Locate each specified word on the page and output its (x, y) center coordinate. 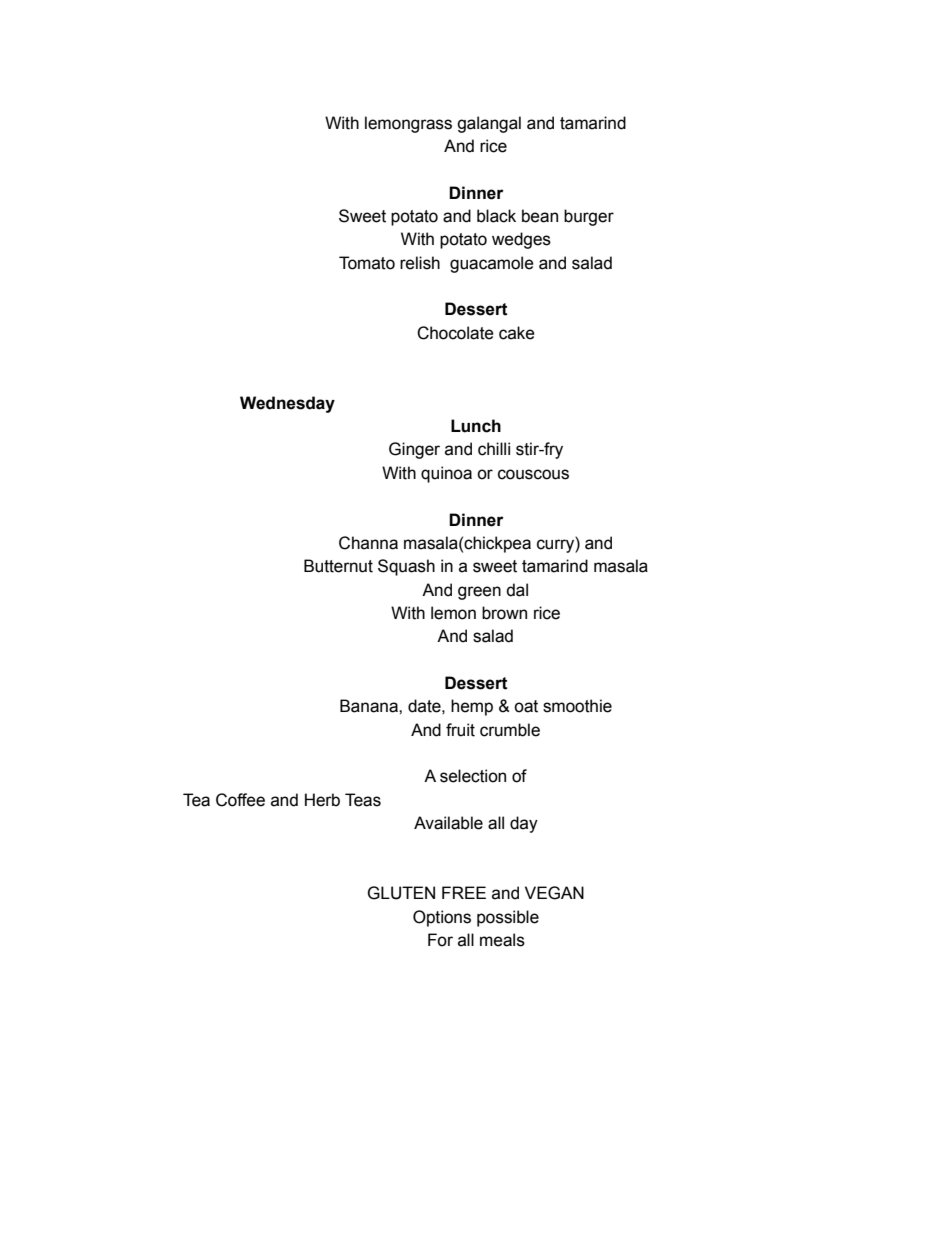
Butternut (338, 566)
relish (420, 263)
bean (540, 216)
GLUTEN (401, 893)
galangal (489, 124)
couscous (533, 474)
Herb (322, 800)
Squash (406, 567)
